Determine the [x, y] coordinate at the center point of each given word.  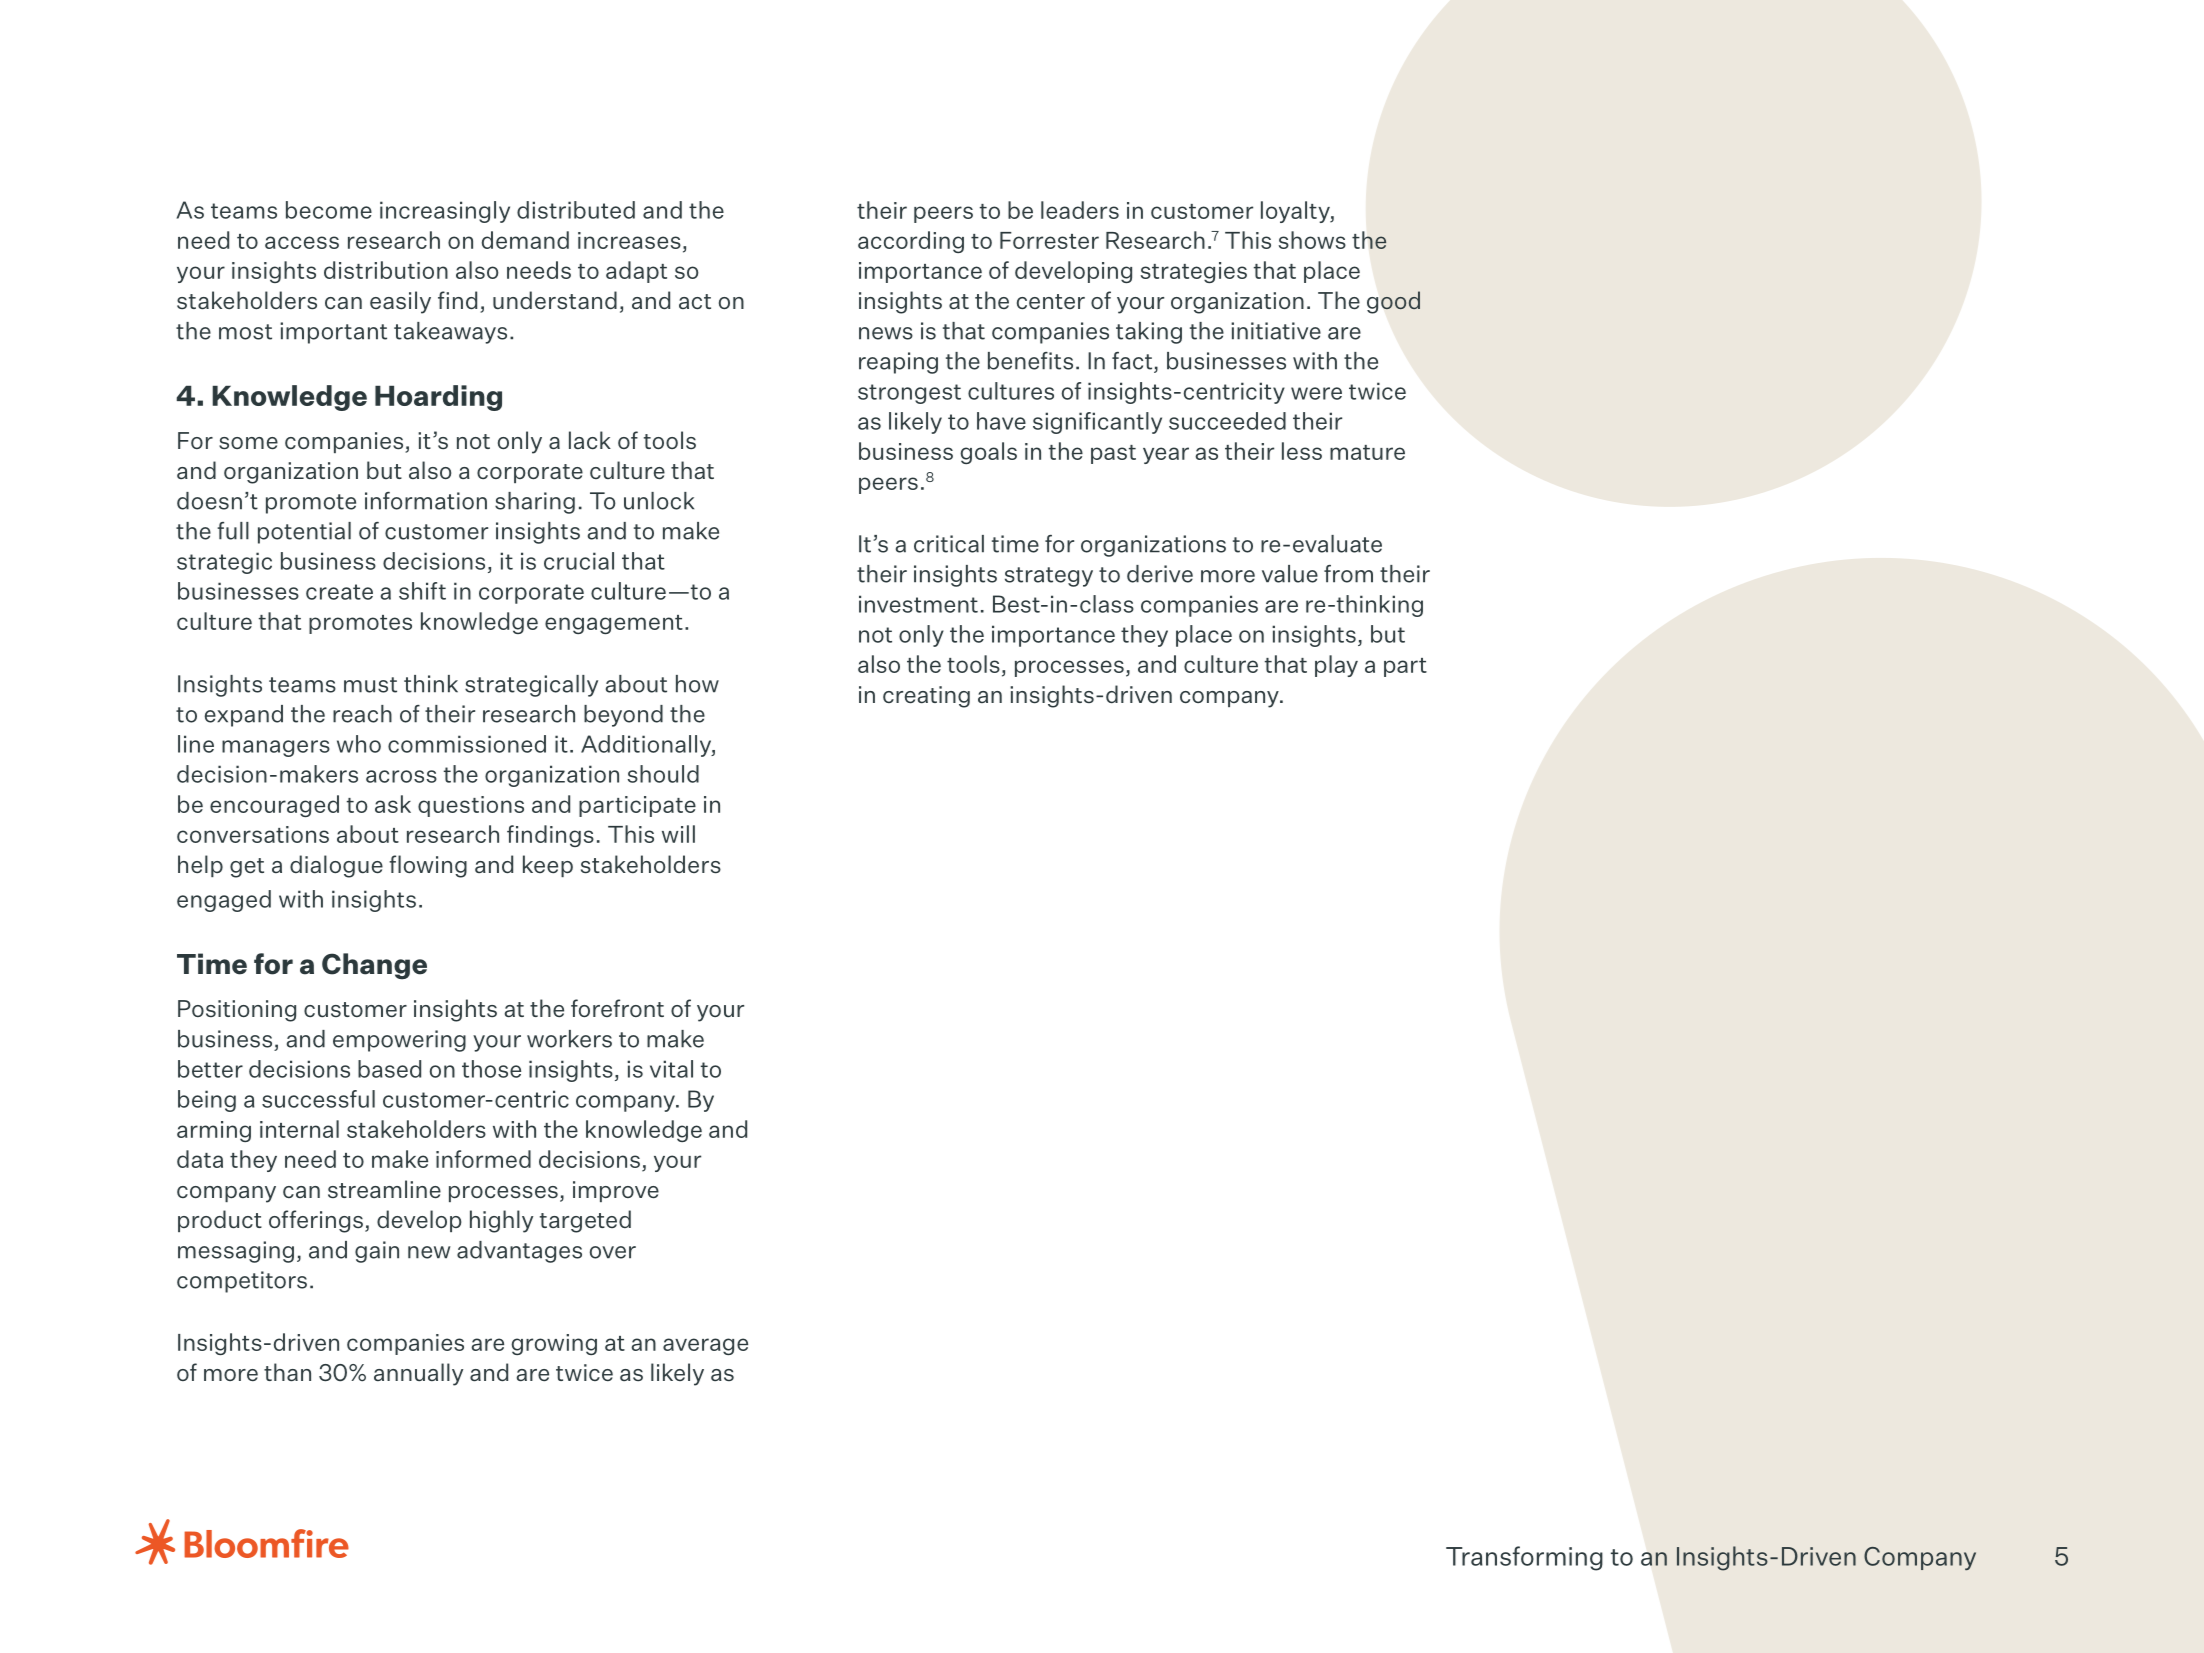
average [705, 1346]
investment [918, 604]
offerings [316, 1221]
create [339, 592]
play [1336, 666]
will [678, 834]
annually [418, 1374]
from [1348, 574]
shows [1312, 240]
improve [616, 1191]
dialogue [336, 866]
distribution [386, 270]
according [911, 242]
